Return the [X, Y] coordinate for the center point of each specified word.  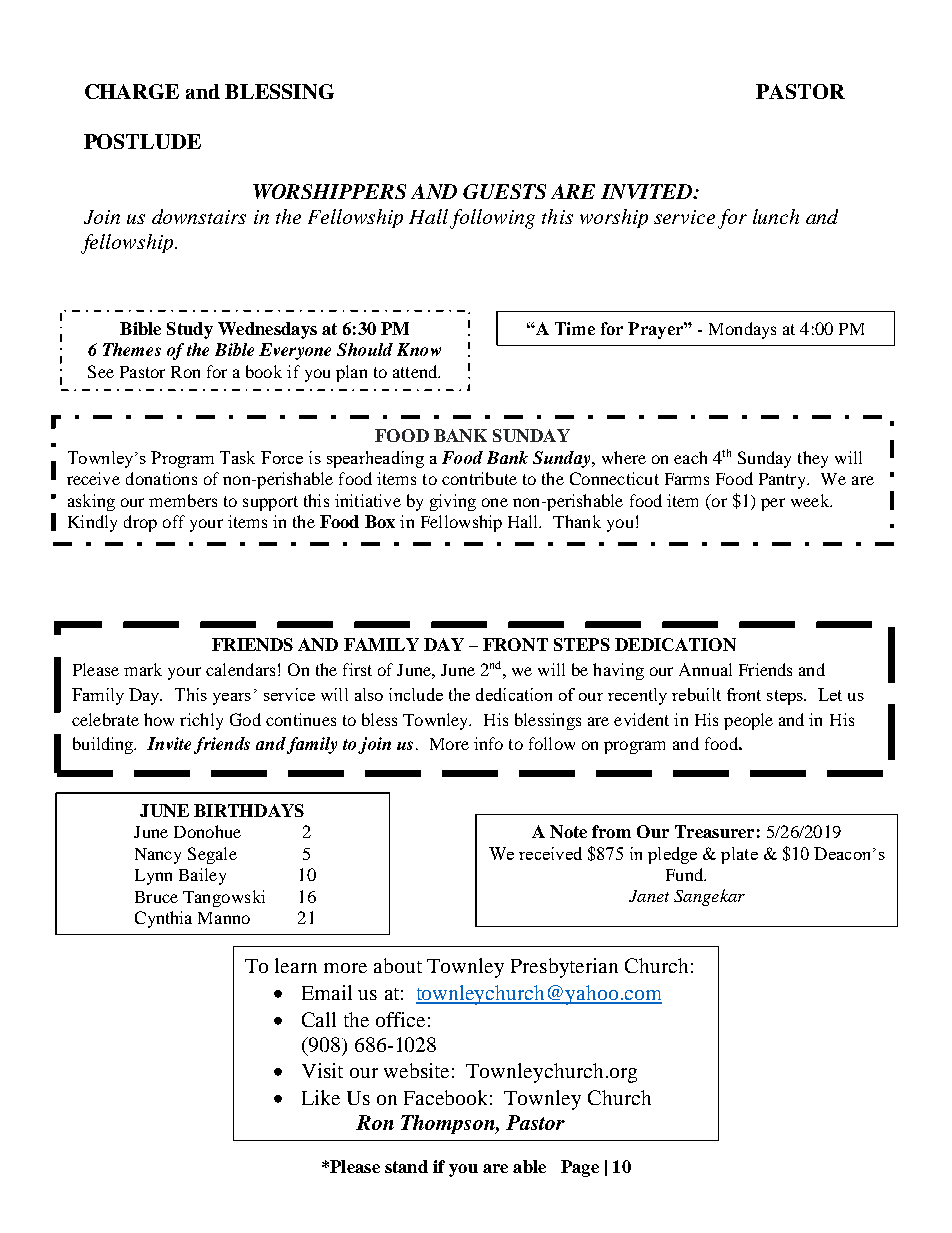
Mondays [742, 330]
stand [406, 1166]
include [416, 694]
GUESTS [504, 191]
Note [568, 831]
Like [321, 1097]
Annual [705, 669]
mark [143, 669]
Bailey [202, 876]
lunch [776, 216]
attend [416, 371]
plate [739, 855]
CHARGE [132, 91]
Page [580, 1168]
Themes [132, 349]
